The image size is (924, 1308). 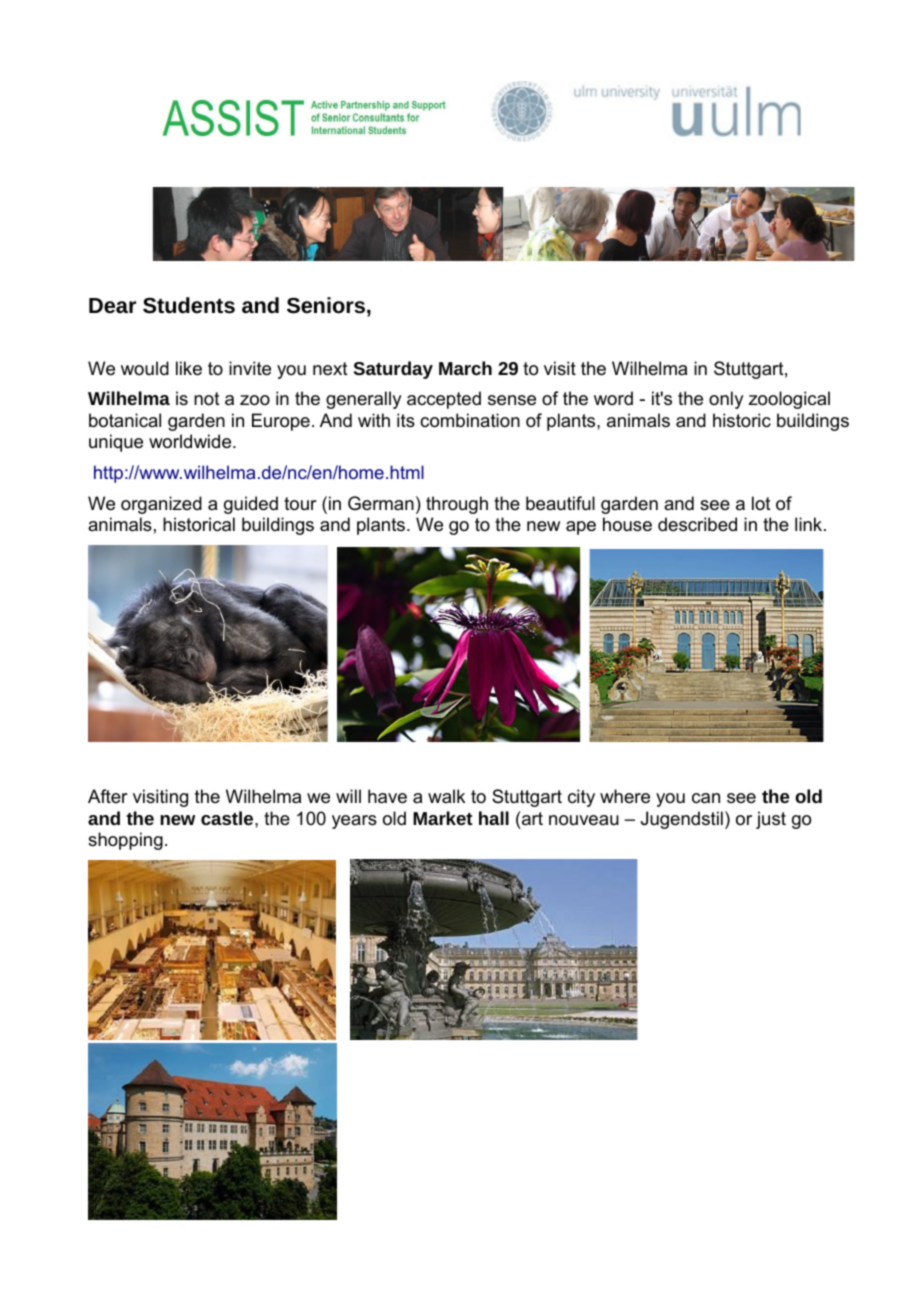 I want to click on shopping, so click(x=125, y=841).
